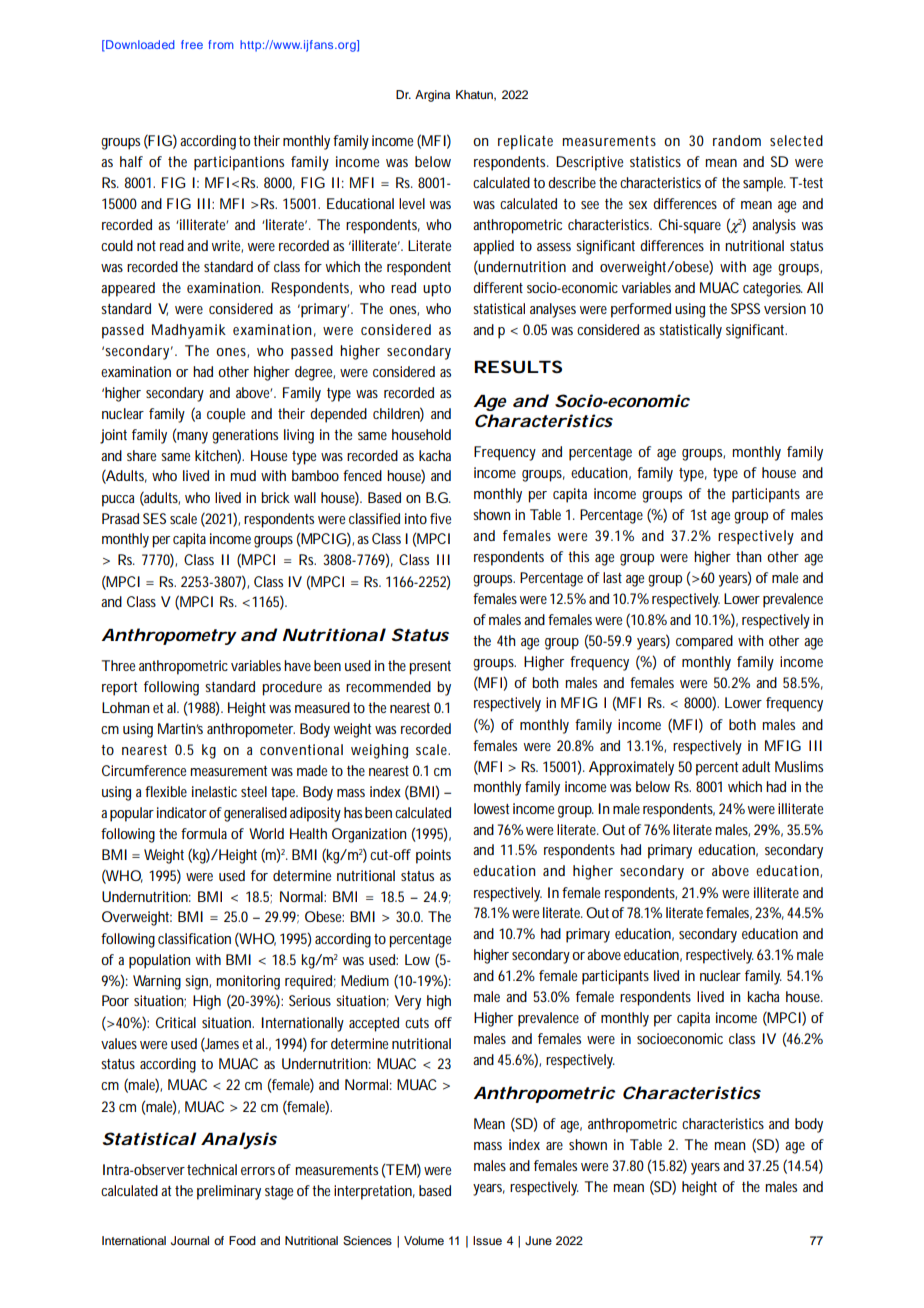 The width and height of the screenshot is (924, 1308). Describe the element at coordinates (525, 142) in the screenshot. I see `replicate` at that location.
